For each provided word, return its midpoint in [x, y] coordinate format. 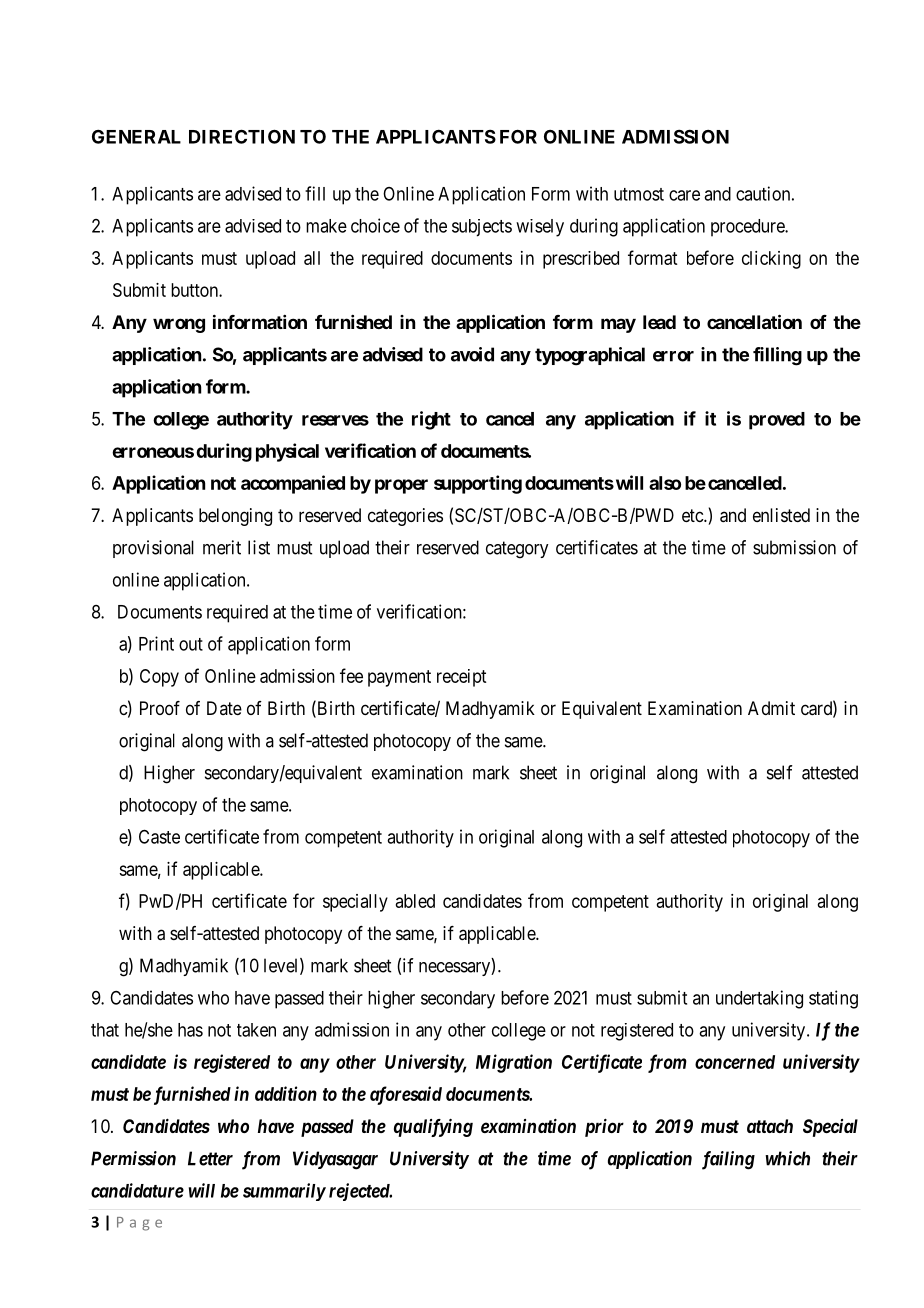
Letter [210, 1158]
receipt [461, 678]
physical [287, 452]
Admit [771, 708]
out [191, 644]
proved [777, 421]
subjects [482, 228]
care [684, 195]
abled [415, 901]
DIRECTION [242, 136]
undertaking [759, 999]
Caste [159, 836]
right [431, 420]
